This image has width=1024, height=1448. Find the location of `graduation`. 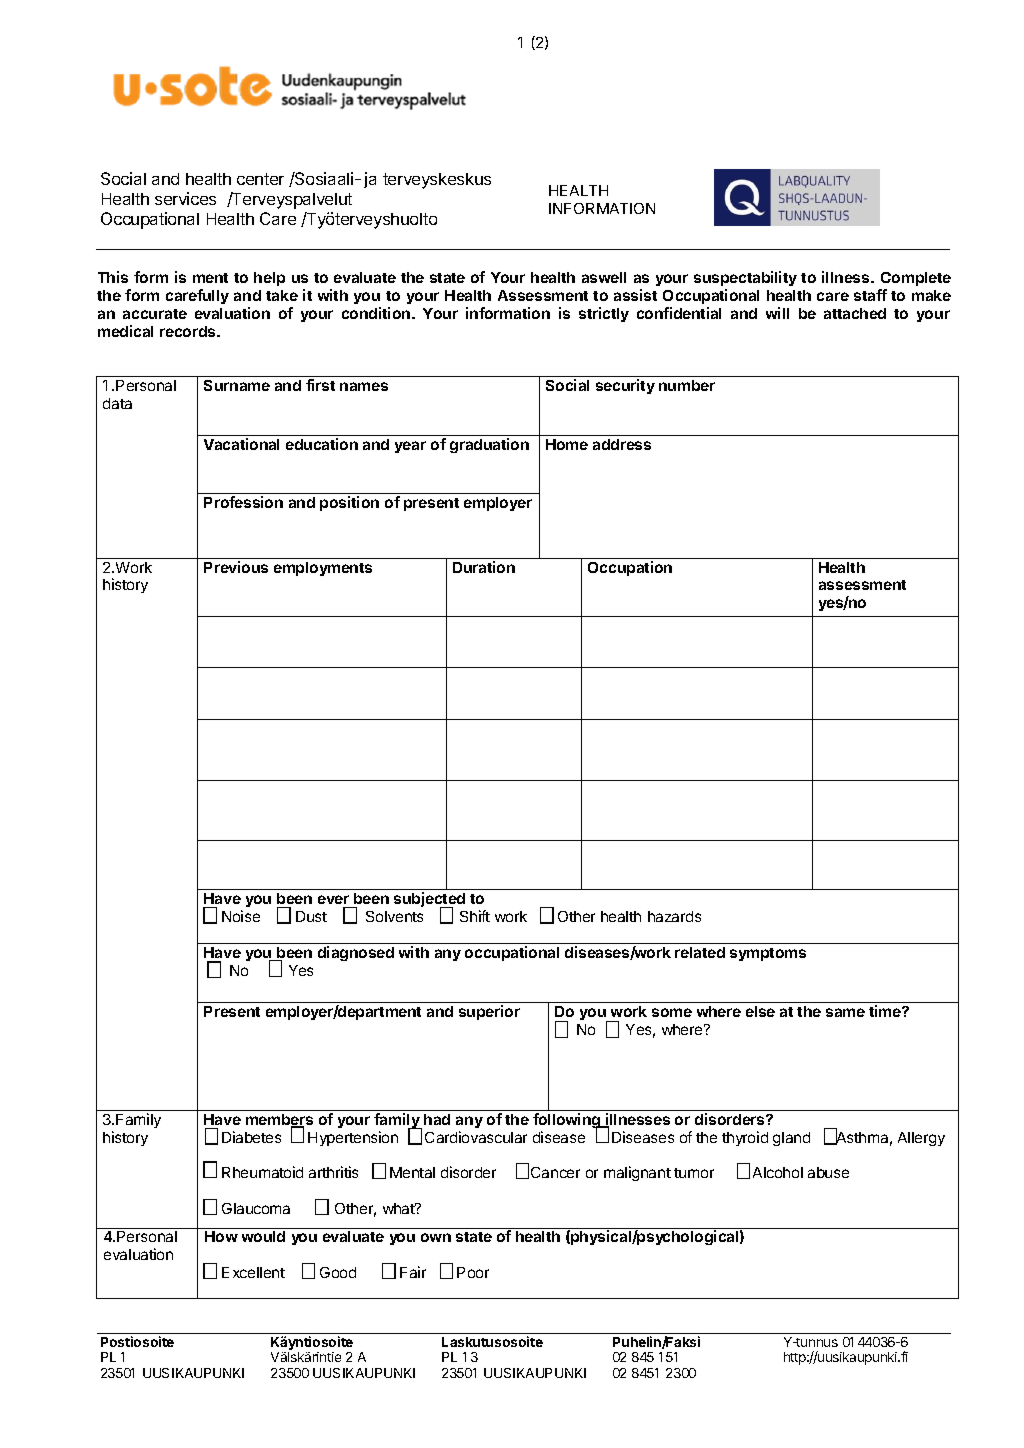

graduation is located at coordinates (489, 445).
